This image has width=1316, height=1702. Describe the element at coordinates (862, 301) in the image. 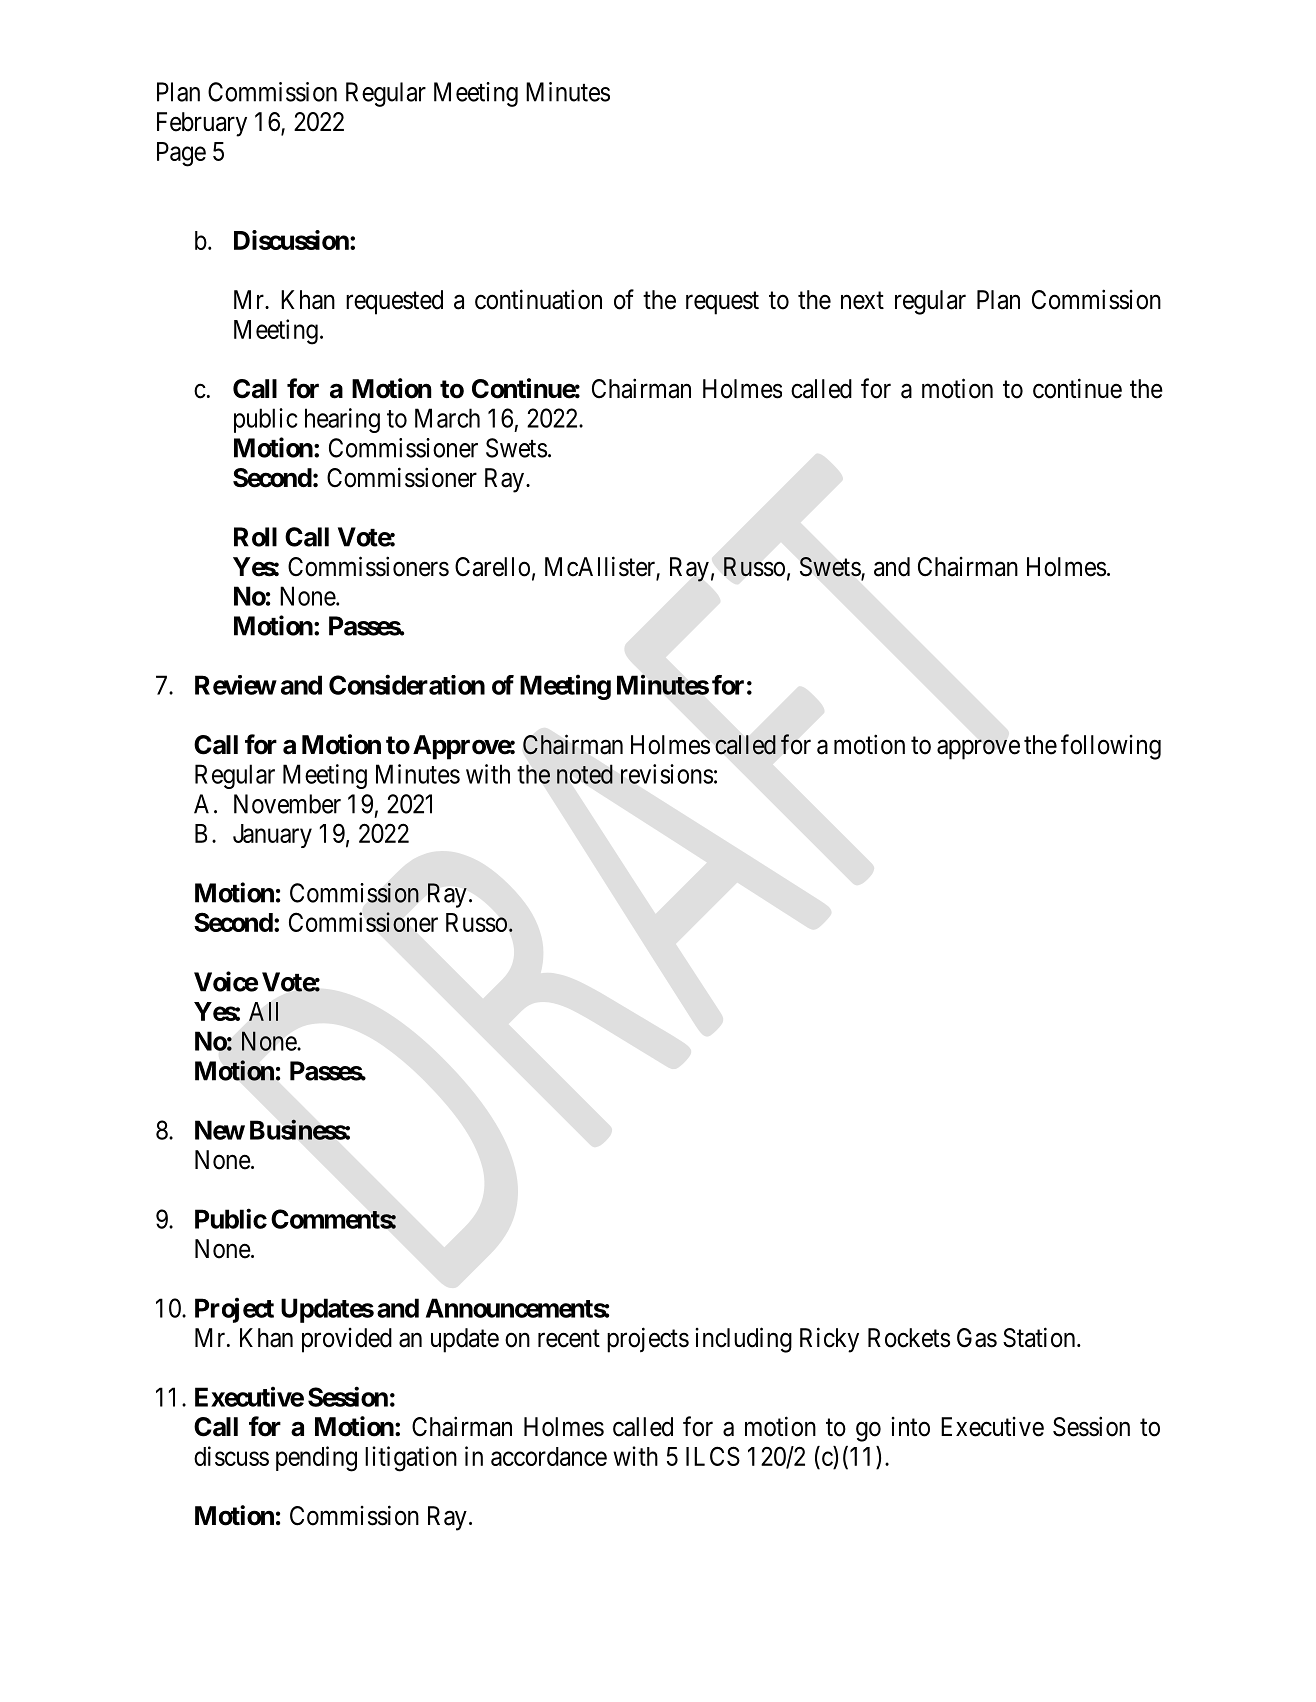

I see `next` at that location.
